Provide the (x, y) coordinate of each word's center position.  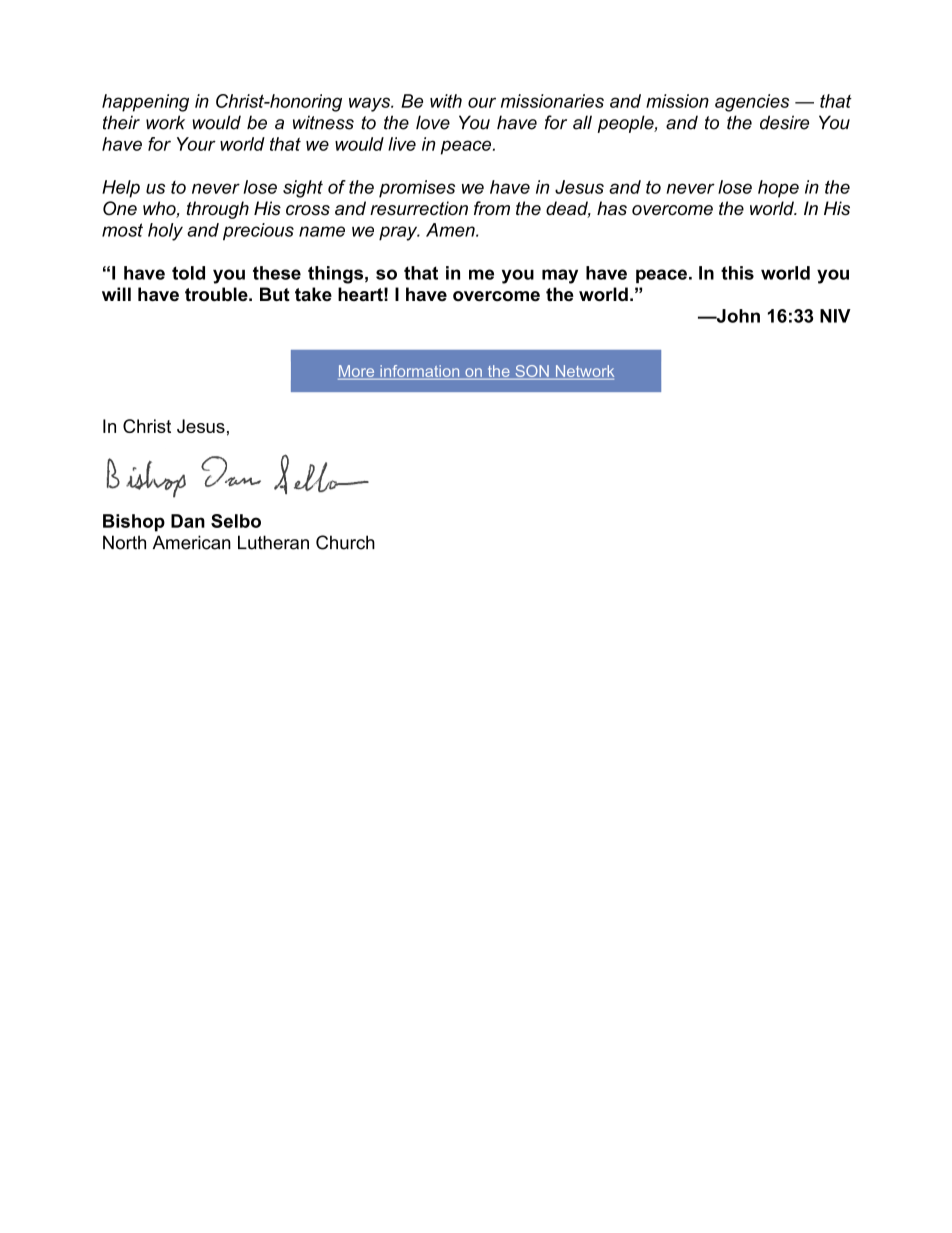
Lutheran (273, 542)
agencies (752, 103)
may (560, 276)
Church (345, 542)
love (433, 122)
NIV (835, 316)
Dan (188, 521)
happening (145, 103)
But (275, 294)
